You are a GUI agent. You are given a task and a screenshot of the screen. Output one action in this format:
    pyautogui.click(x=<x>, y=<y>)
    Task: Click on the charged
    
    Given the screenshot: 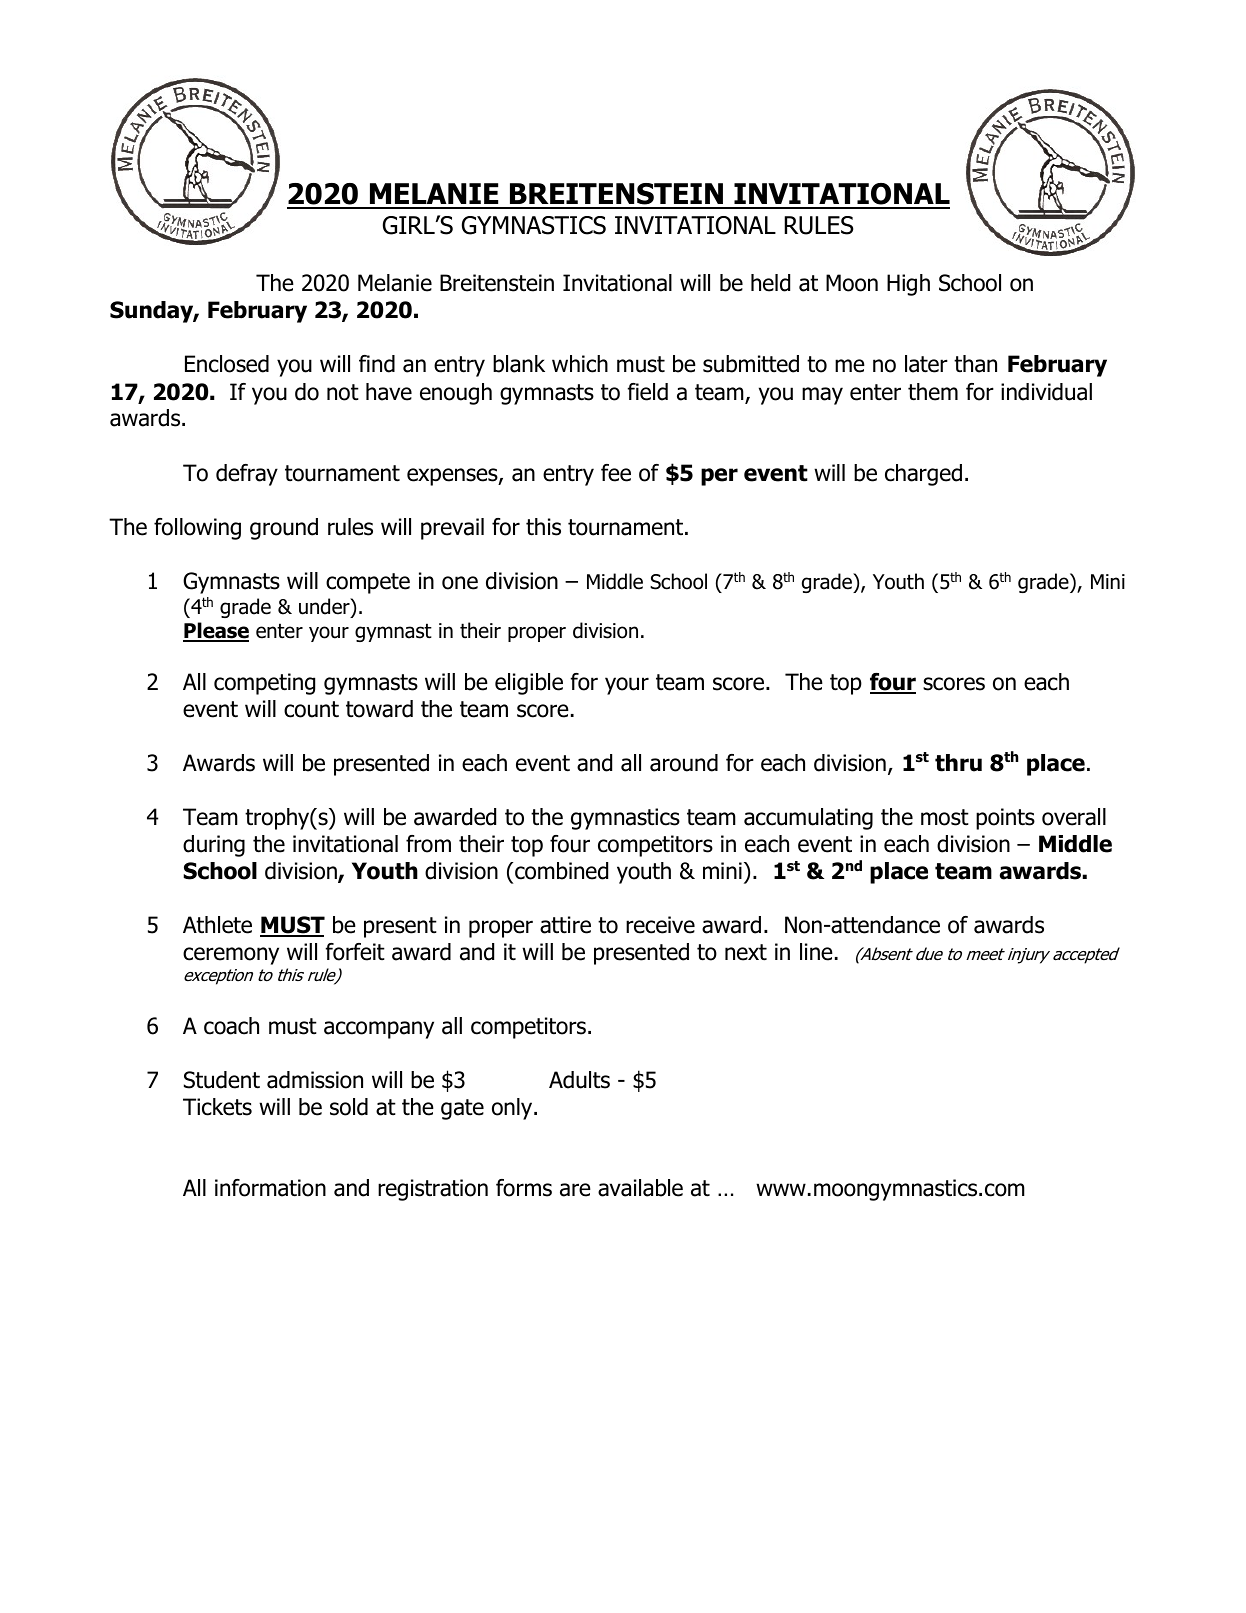 What is the action you would take?
    pyautogui.click(x=923, y=475)
